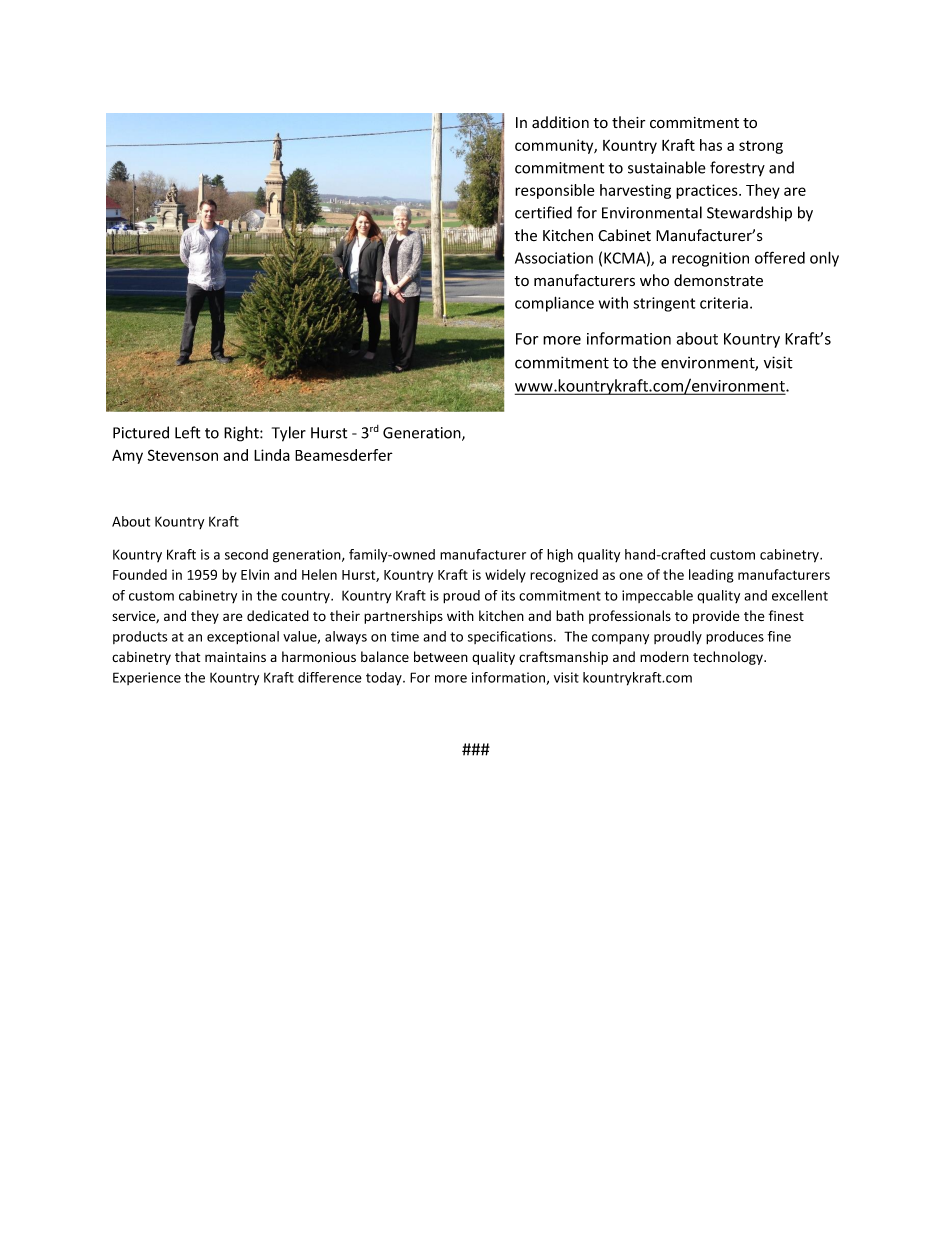 Image resolution: width=952 pixels, height=1233 pixels. I want to click on addition, so click(560, 122).
